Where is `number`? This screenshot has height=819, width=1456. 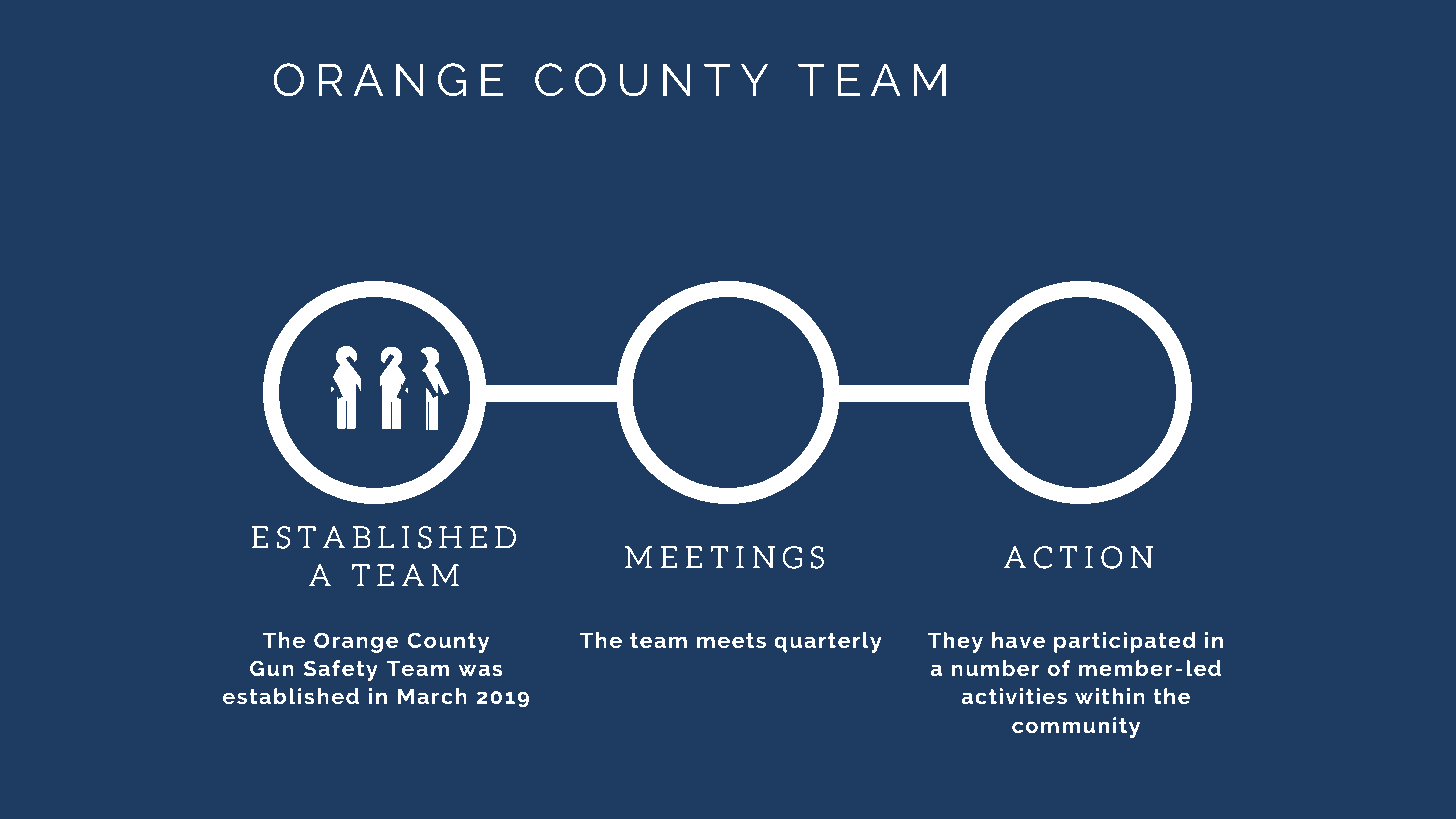
number is located at coordinates (995, 668).
